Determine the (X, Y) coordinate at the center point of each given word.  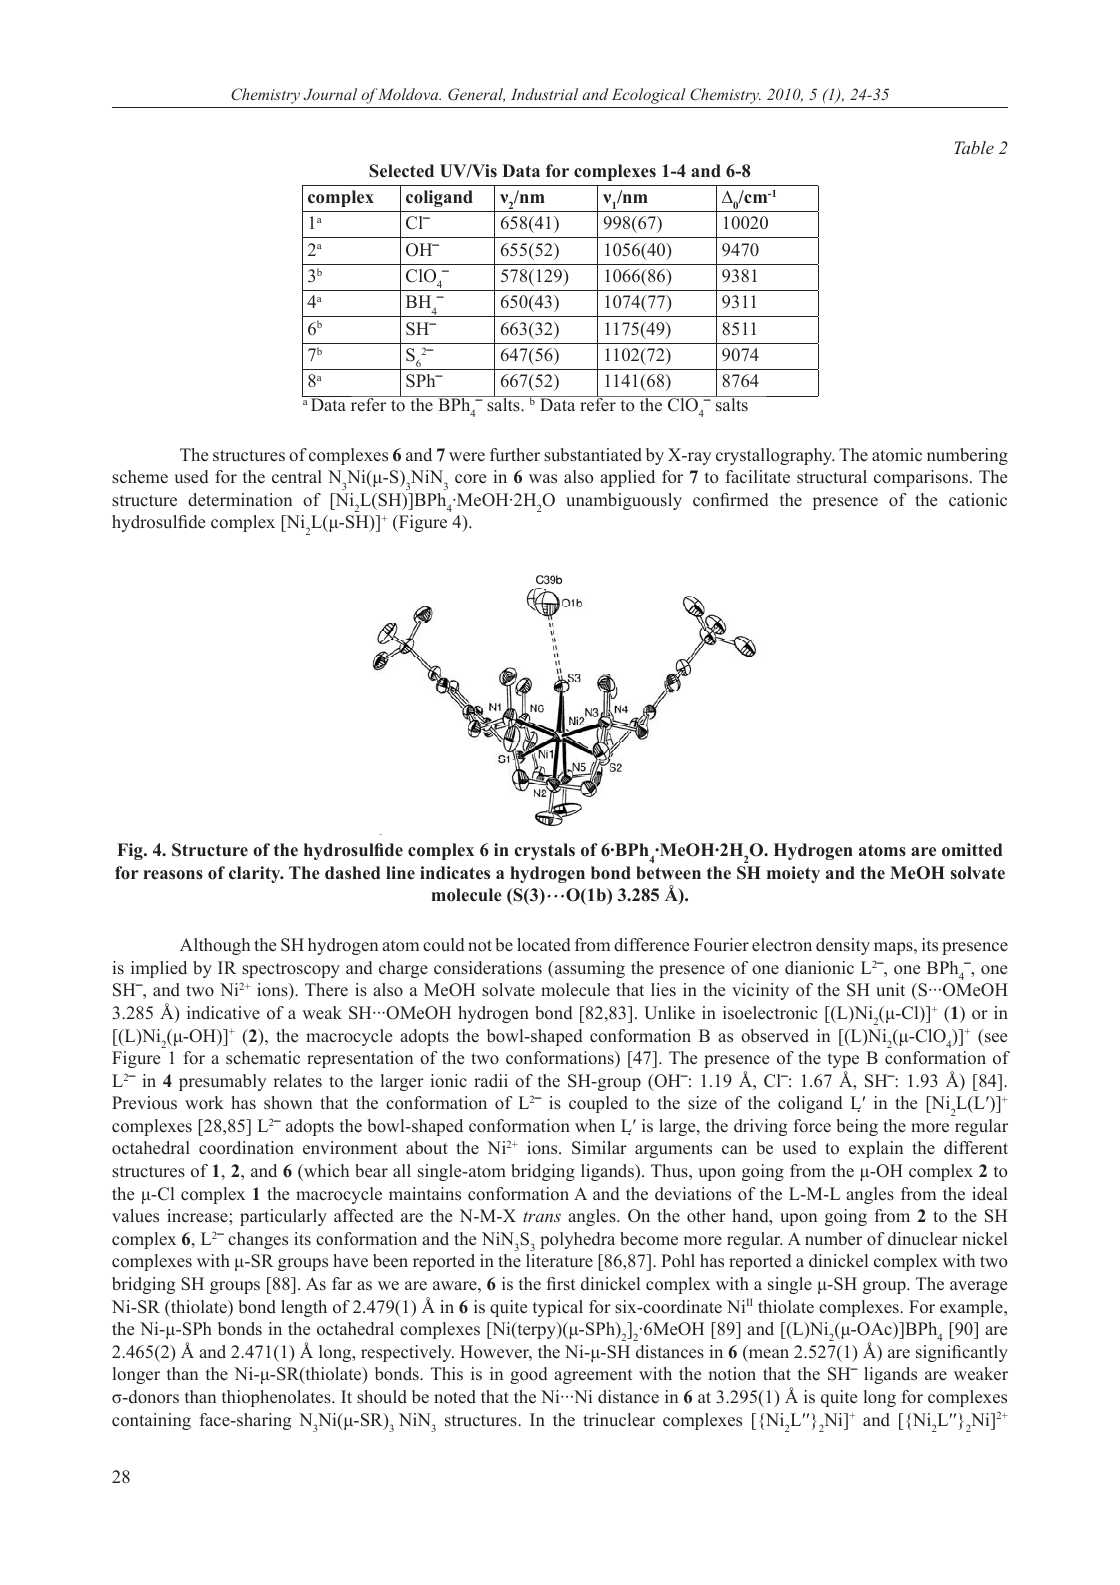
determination (240, 500)
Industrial (544, 94)
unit (890, 990)
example (972, 1308)
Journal (330, 94)
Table (974, 147)
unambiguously (624, 501)
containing (151, 1421)
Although (215, 946)
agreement (593, 1376)
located (544, 945)
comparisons (921, 478)
